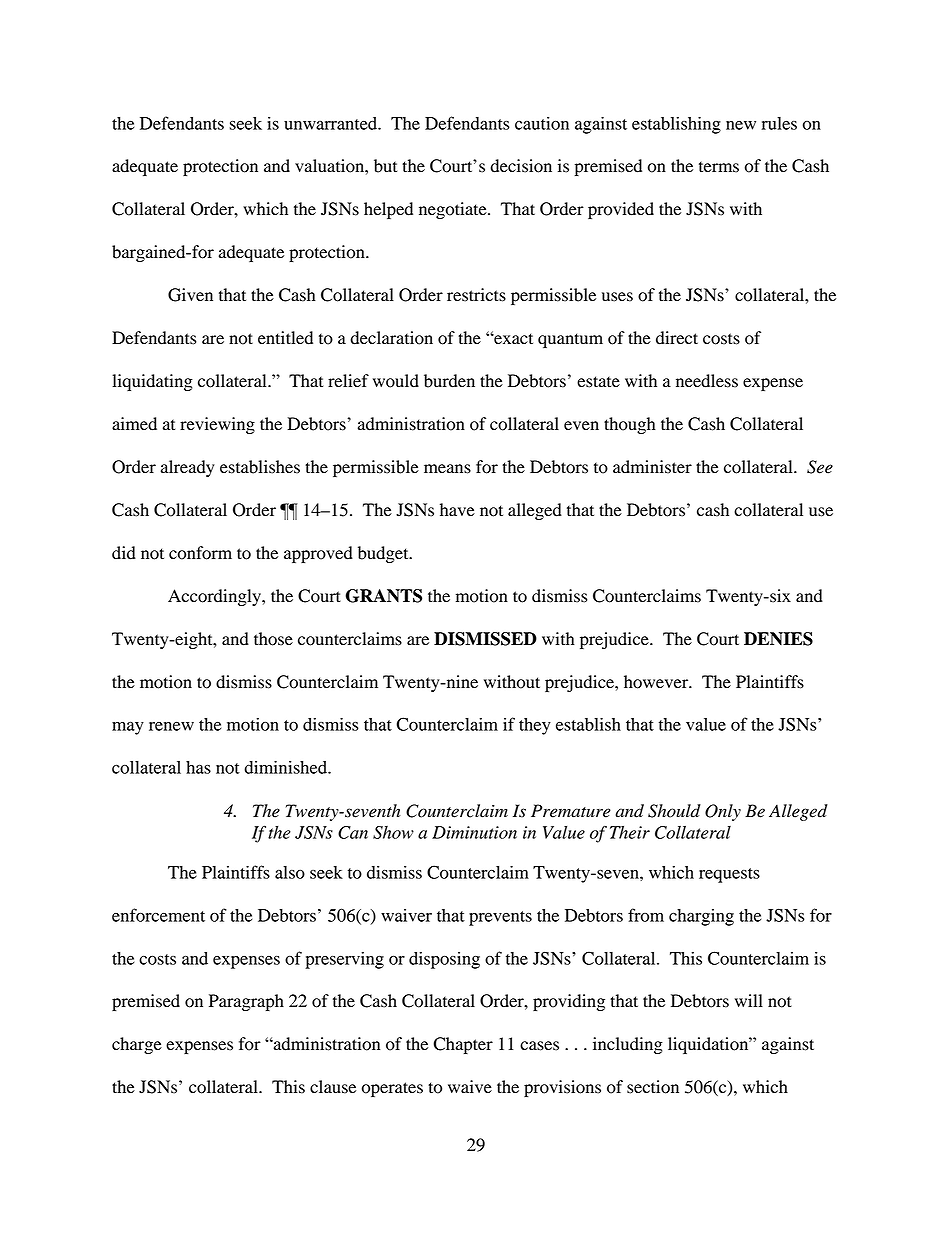  What do you see at coordinates (653, 1087) in the screenshot?
I see `section` at bounding box center [653, 1087].
